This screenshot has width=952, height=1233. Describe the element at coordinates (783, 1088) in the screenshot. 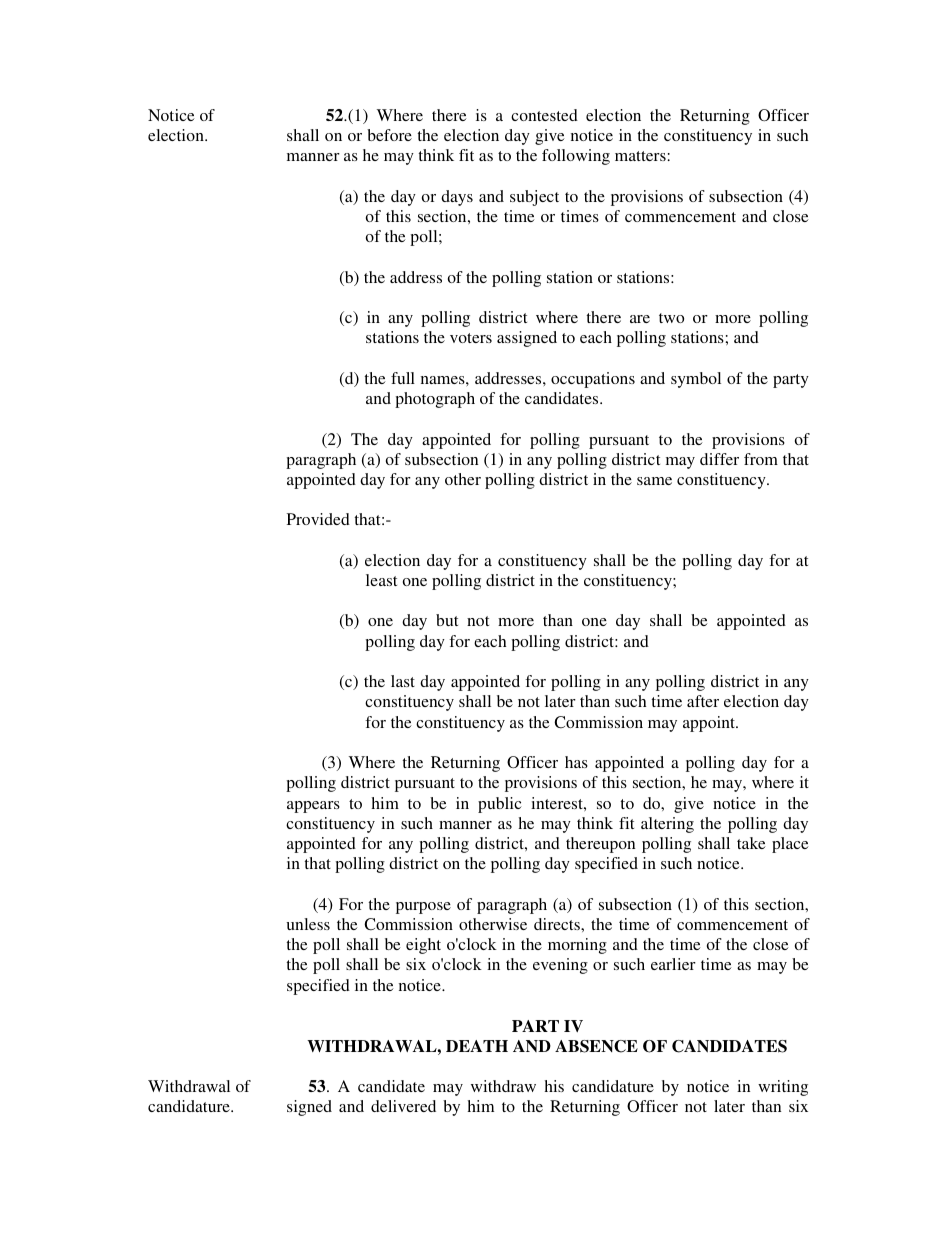

I see `writing` at that location.
